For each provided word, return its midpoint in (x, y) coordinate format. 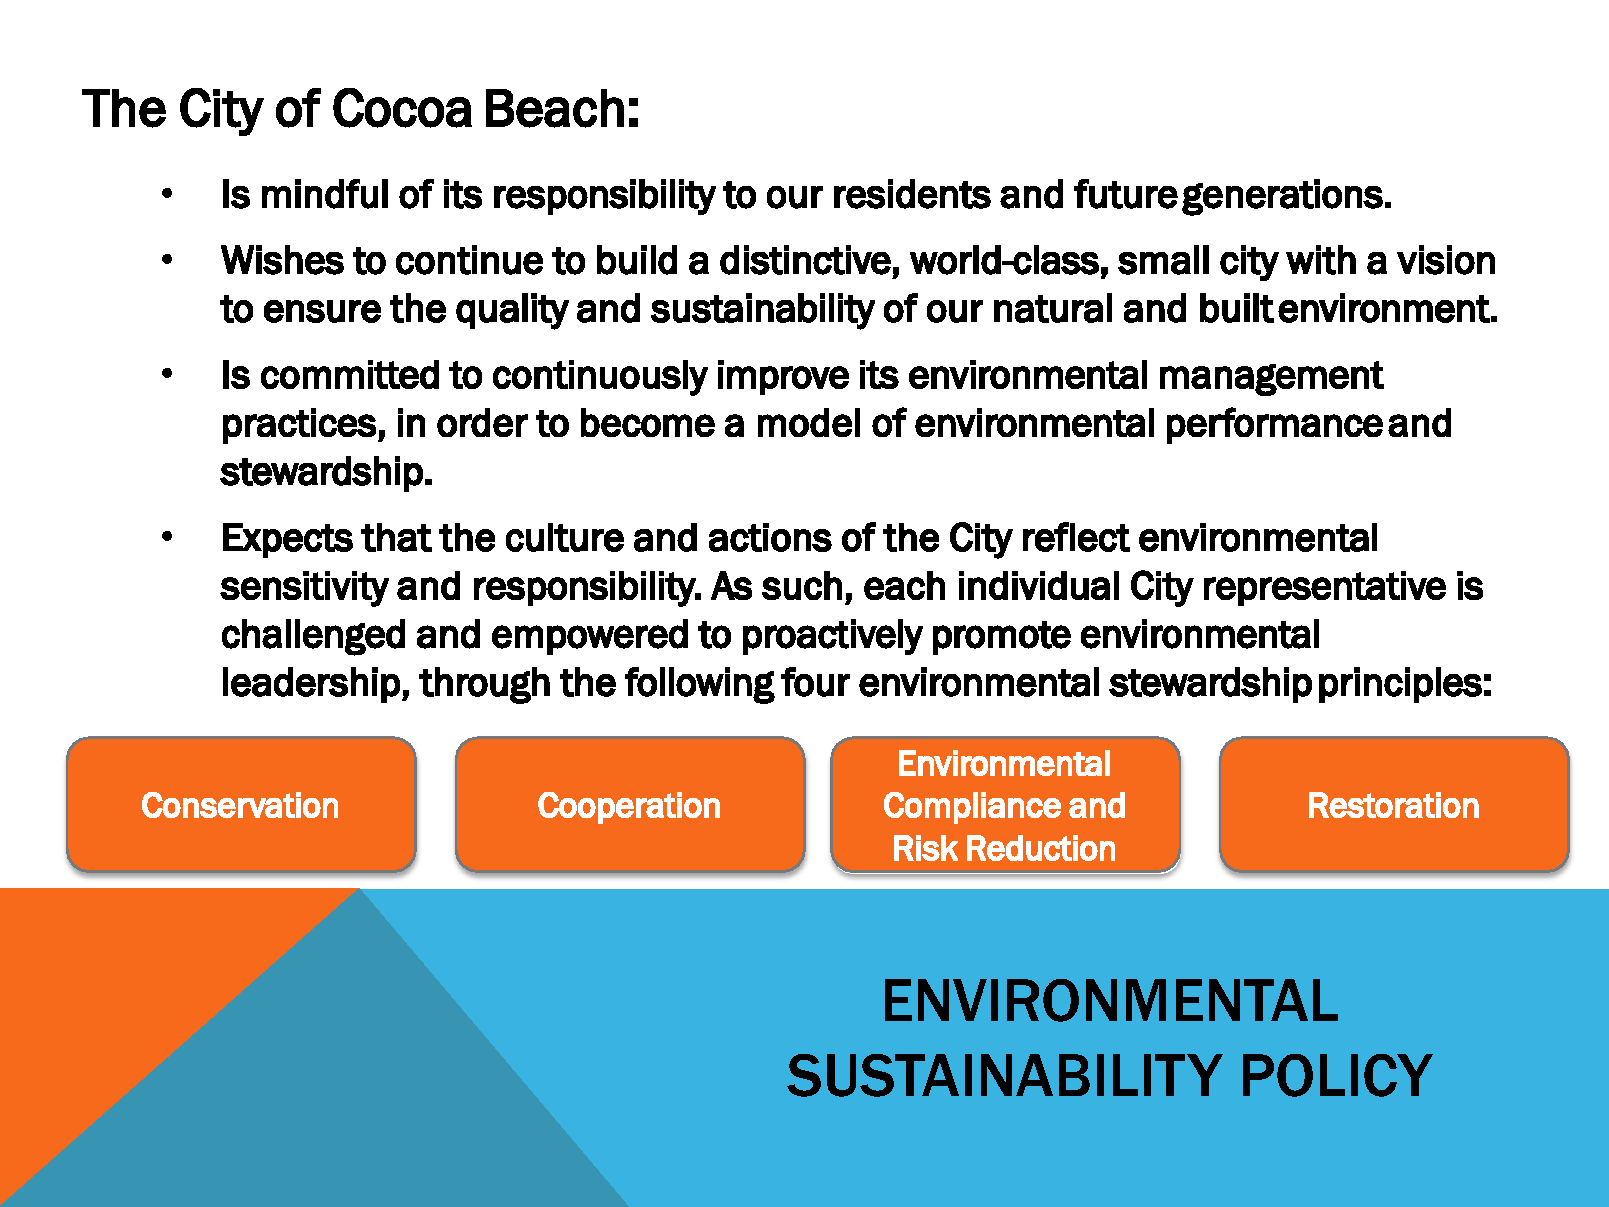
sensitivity (304, 589)
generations (1282, 197)
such (802, 585)
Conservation (240, 805)
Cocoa (402, 108)
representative (1325, 588)
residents (912, 194)
